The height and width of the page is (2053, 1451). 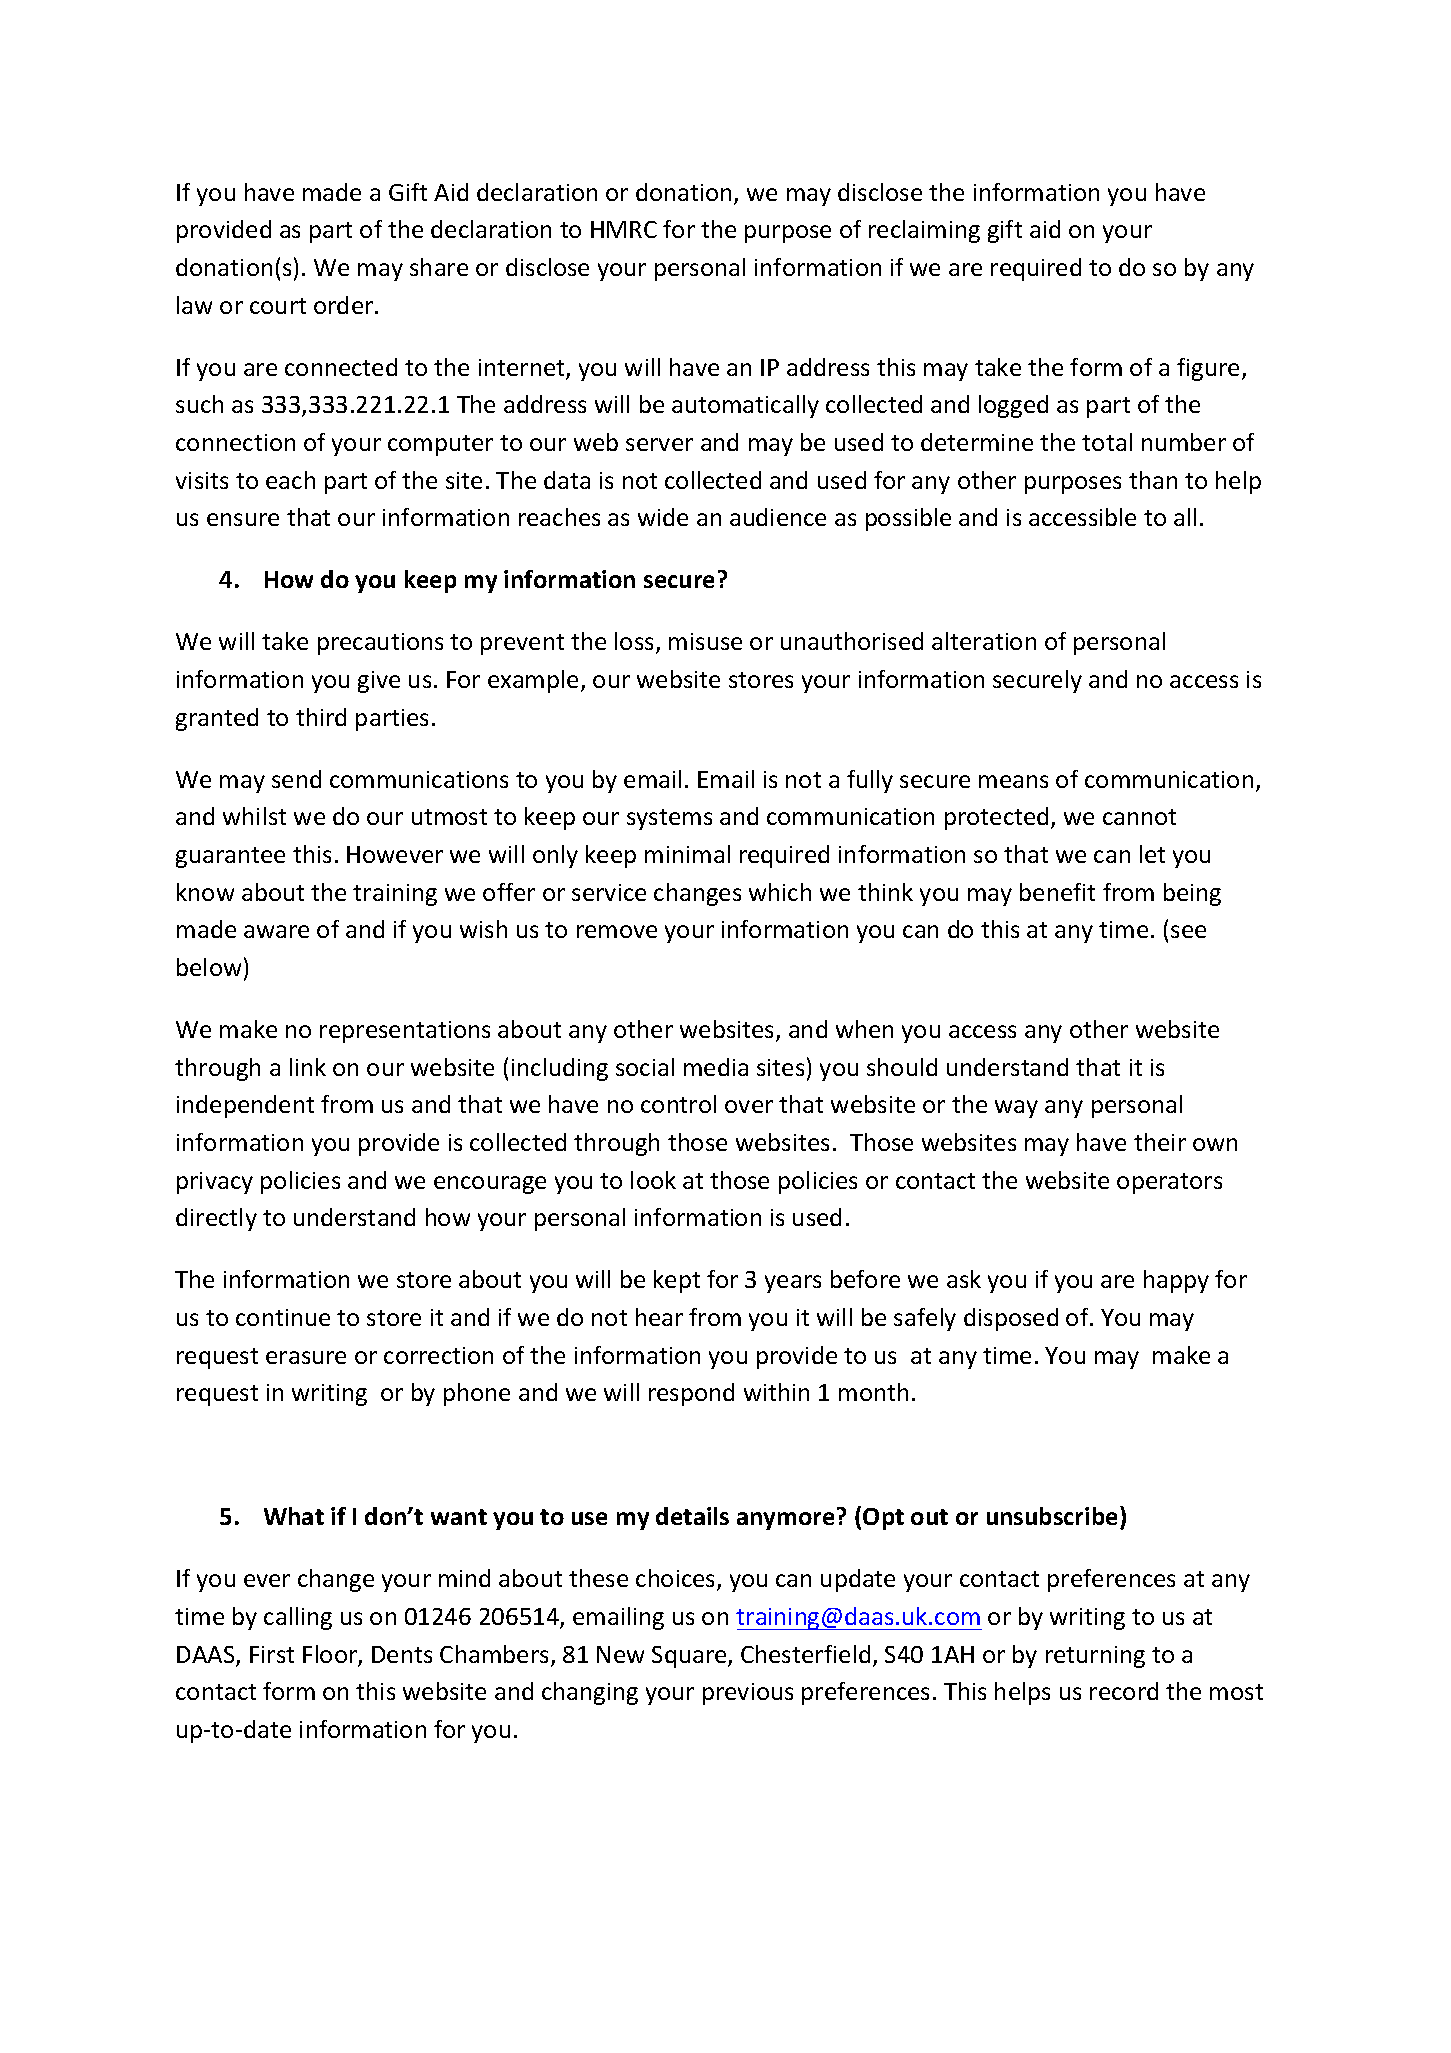 I want to click on reclaiming, so click(x=924, y=231).
